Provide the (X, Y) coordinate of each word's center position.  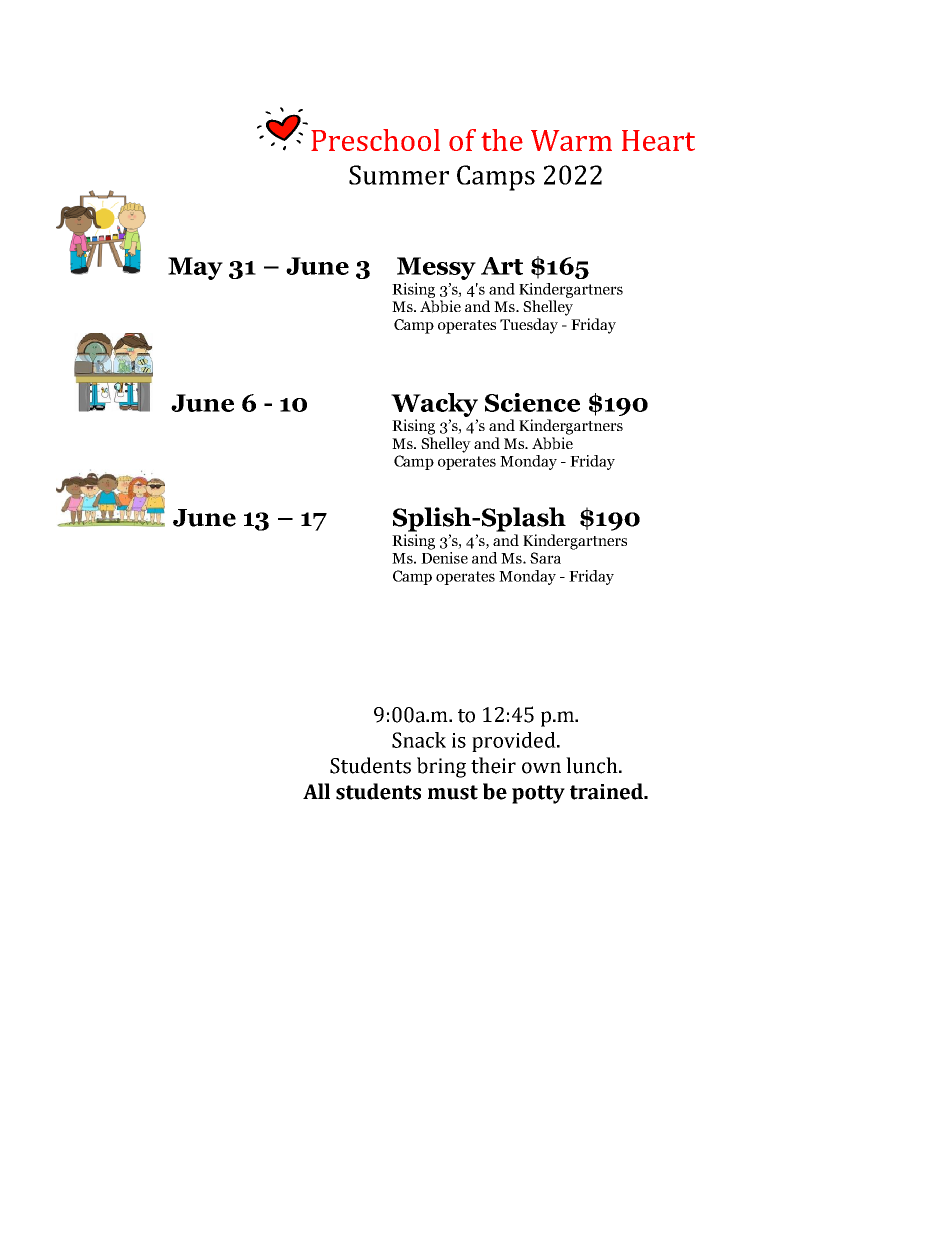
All (316, 791)
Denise (444, 558)
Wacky (434, 405)
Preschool (375, 140)
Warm (571, 140)
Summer (399, 175)
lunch (593, 765)
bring (441, 767)
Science (532, 402)
